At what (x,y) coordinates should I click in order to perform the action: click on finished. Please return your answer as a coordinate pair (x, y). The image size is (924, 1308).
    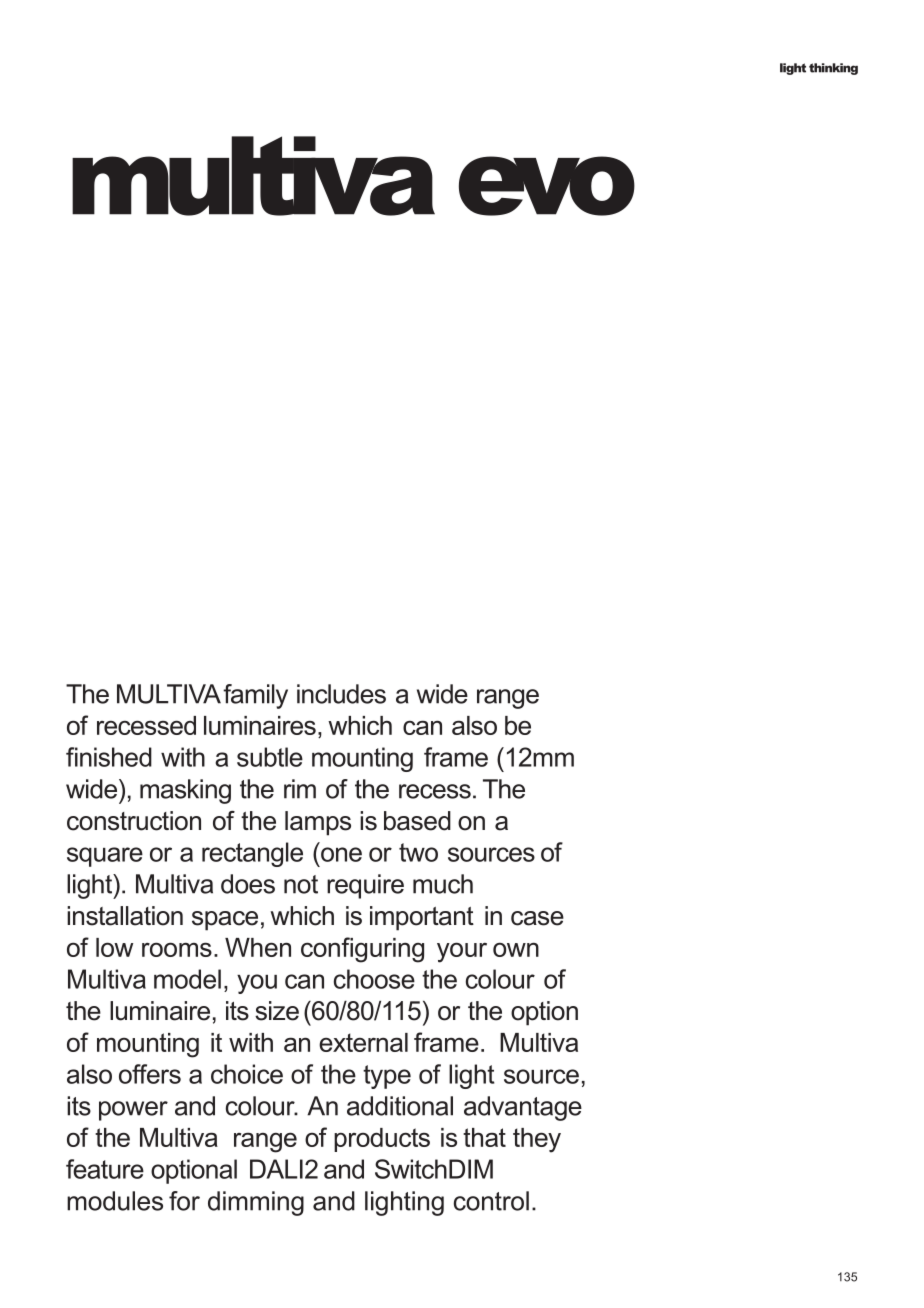
    Looking at the image, I should click on (109, 757).
